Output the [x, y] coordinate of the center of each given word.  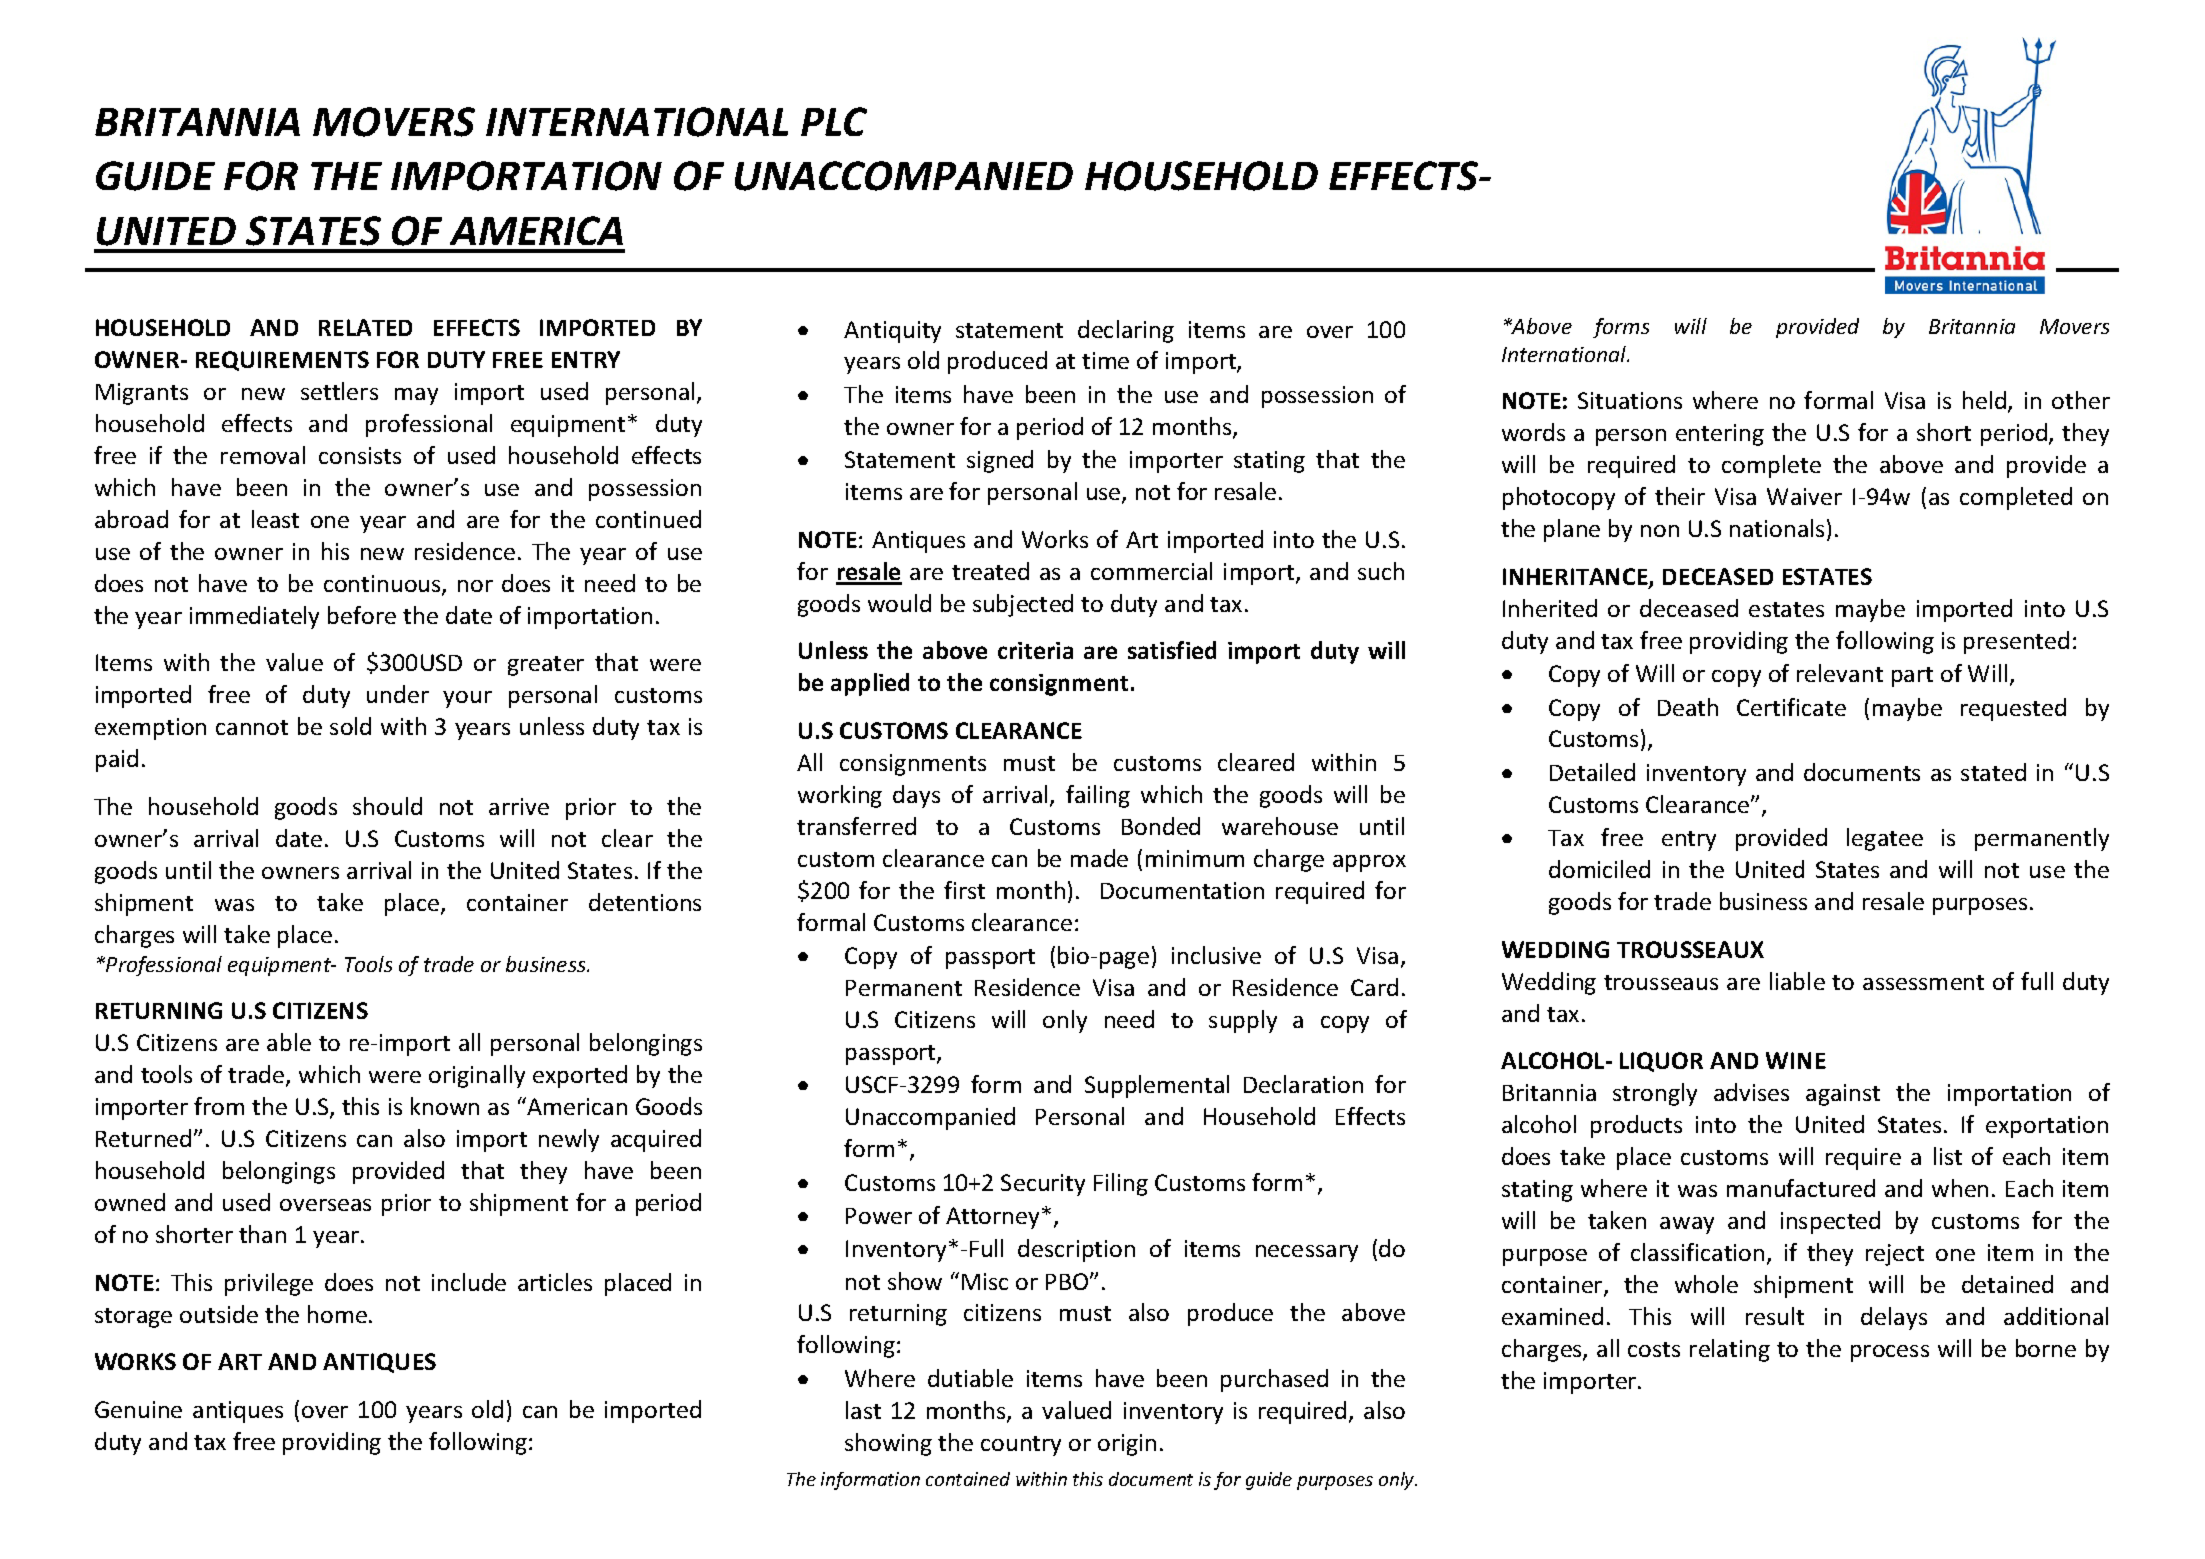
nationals [1777, 528]
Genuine [138, 1409]
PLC [834, 121]
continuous [383, 585]
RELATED [365, 327]
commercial [1151, 571]
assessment [1923, 982]
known [445, 1106]
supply [1243, 1021]
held [1984, 400]
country [1021, 1446]
